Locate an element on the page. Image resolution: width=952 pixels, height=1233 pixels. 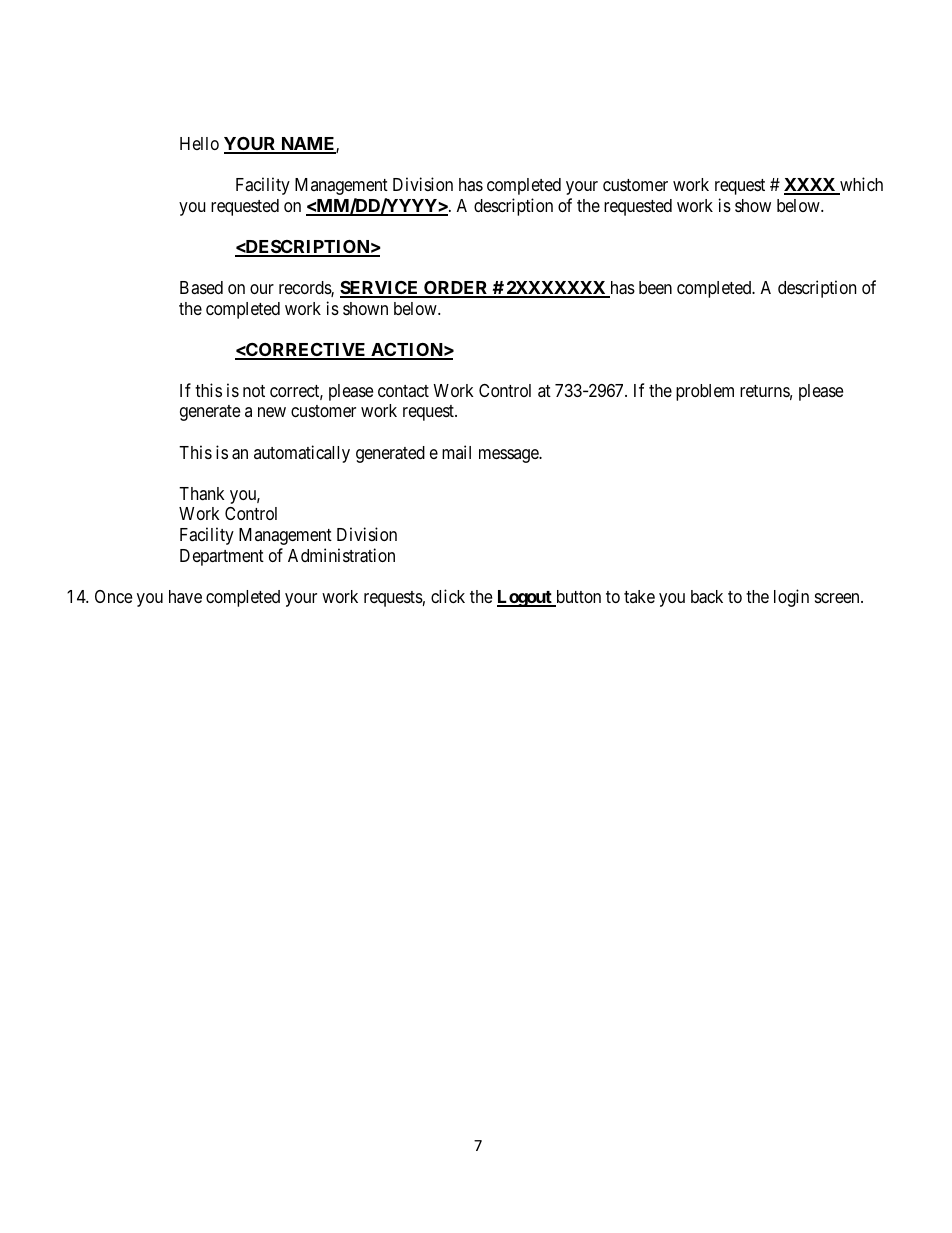
not is located at coordinates (254, 391).
